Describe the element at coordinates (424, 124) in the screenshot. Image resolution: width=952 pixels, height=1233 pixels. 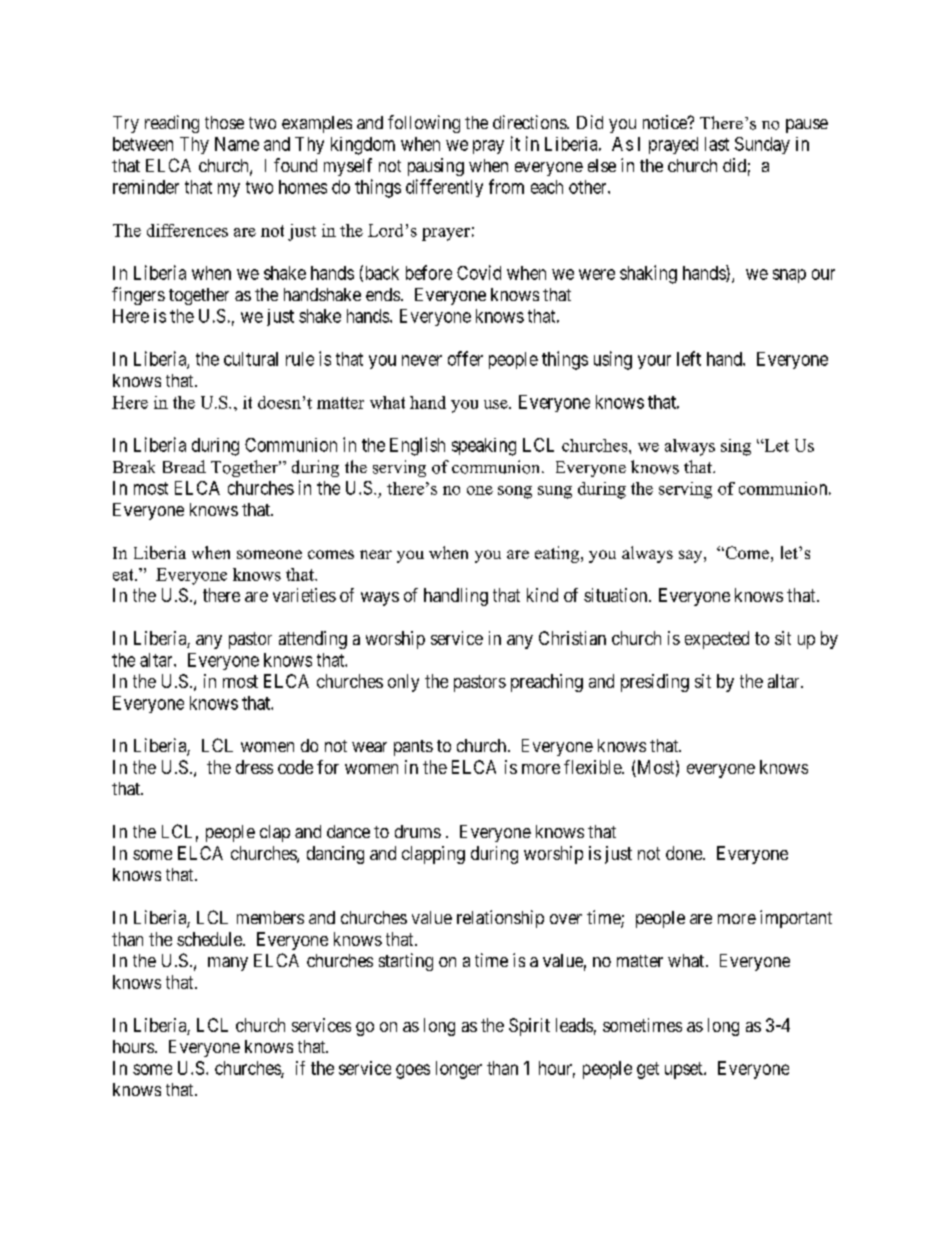
I see `following` at that location.
